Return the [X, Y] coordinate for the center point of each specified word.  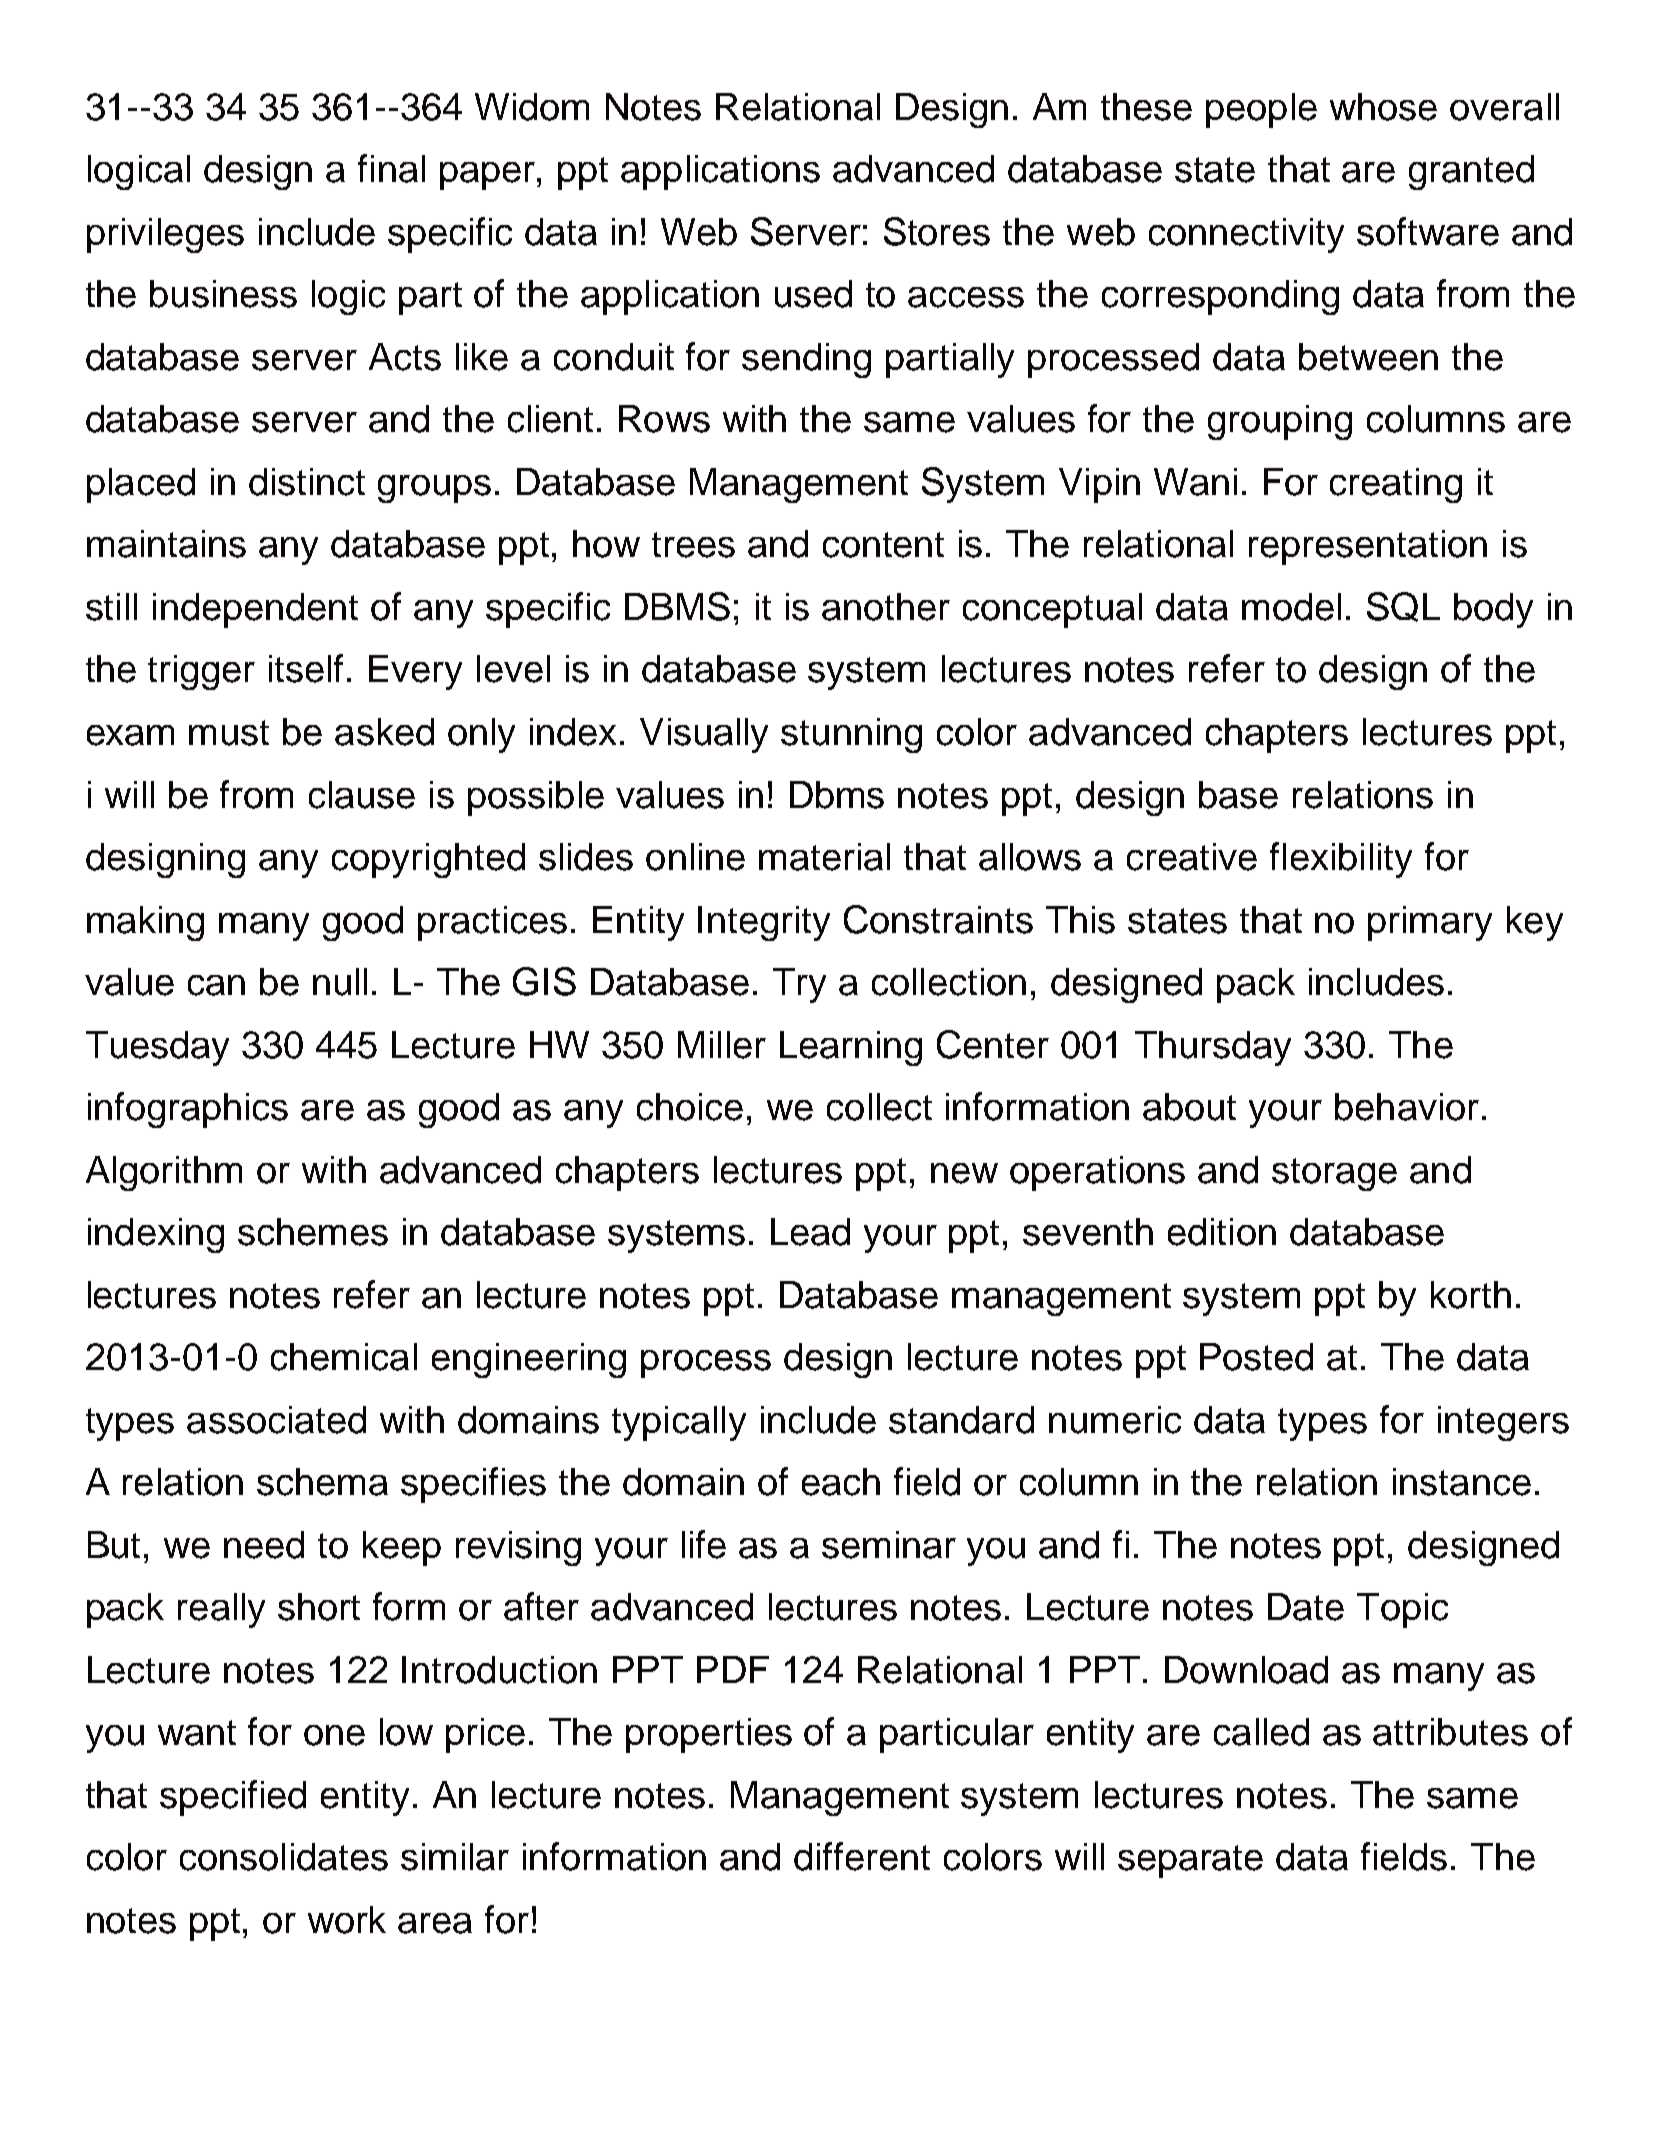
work [347, 1920]
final [391, 168]
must [229, 733]
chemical [344, 1357]
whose [1383, 107]
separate [1190, 1861]
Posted [1256, 1357]
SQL [1403, 607]
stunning [851, 735]
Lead [810, 1232]
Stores [937, 231]
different [862, 1856]
